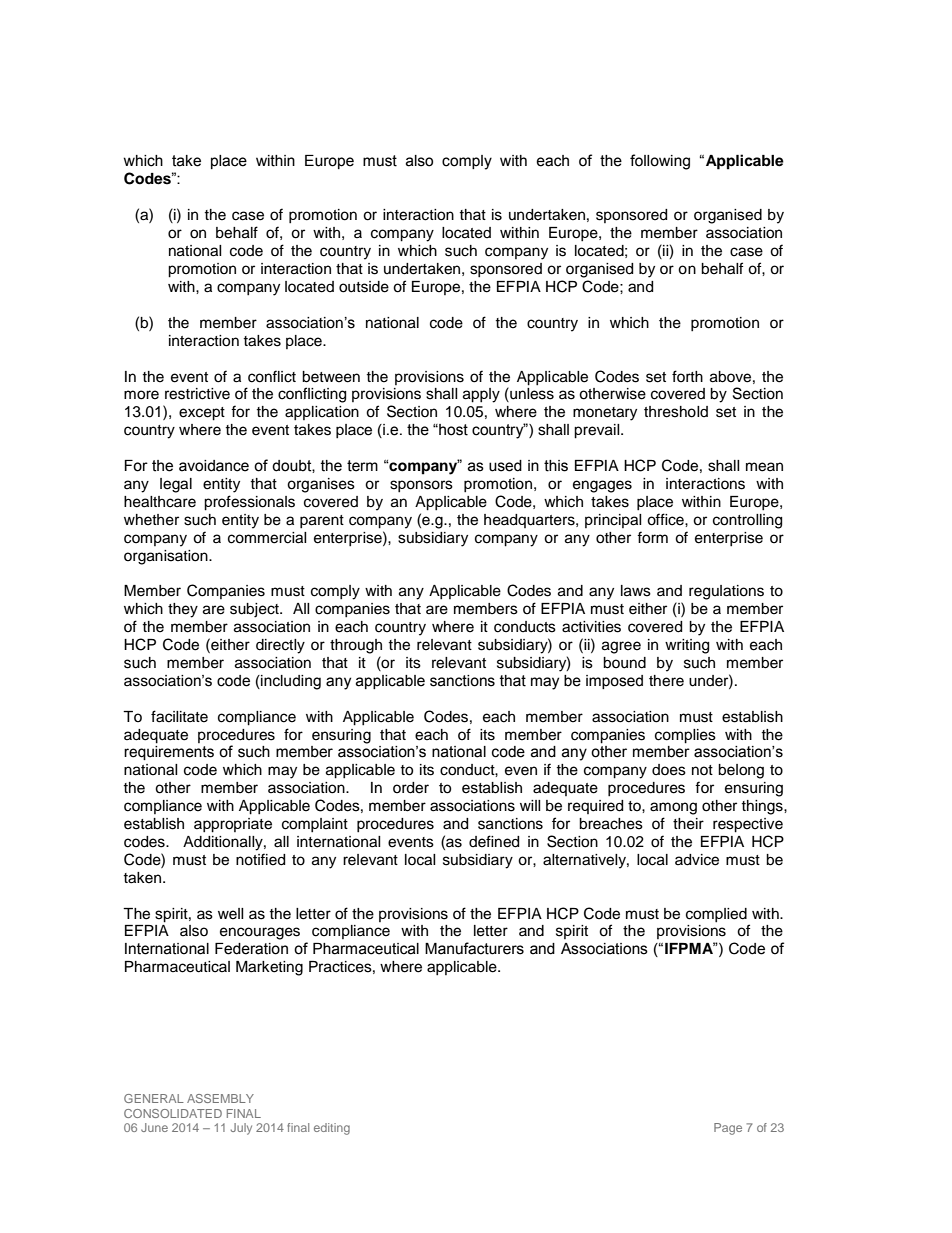  Describe the element at coordinates (660, 162) in the screenshot. I see `following` at that location.
